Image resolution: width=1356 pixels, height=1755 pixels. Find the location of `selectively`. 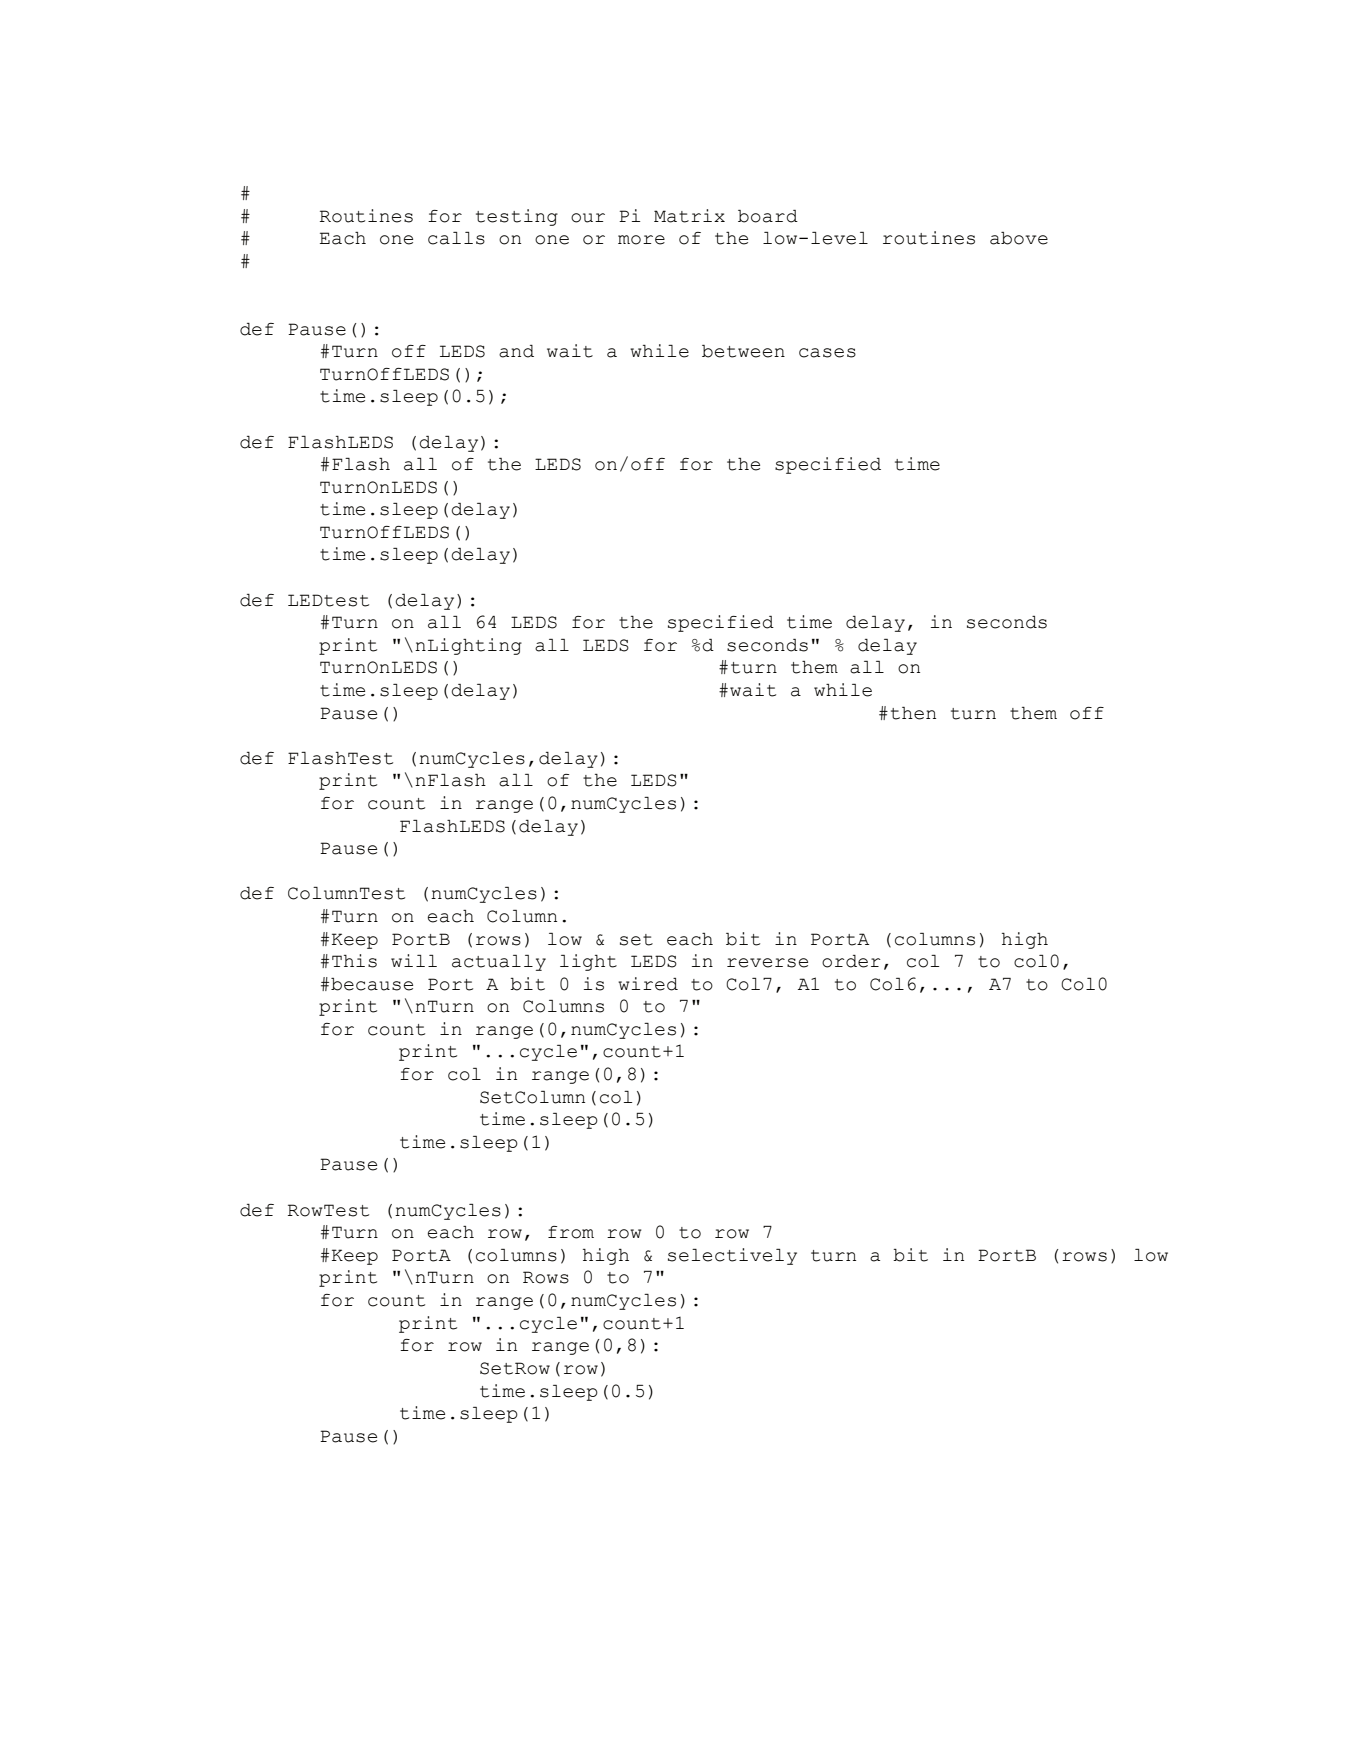

selectively is located at coordinates (732, 1256).
